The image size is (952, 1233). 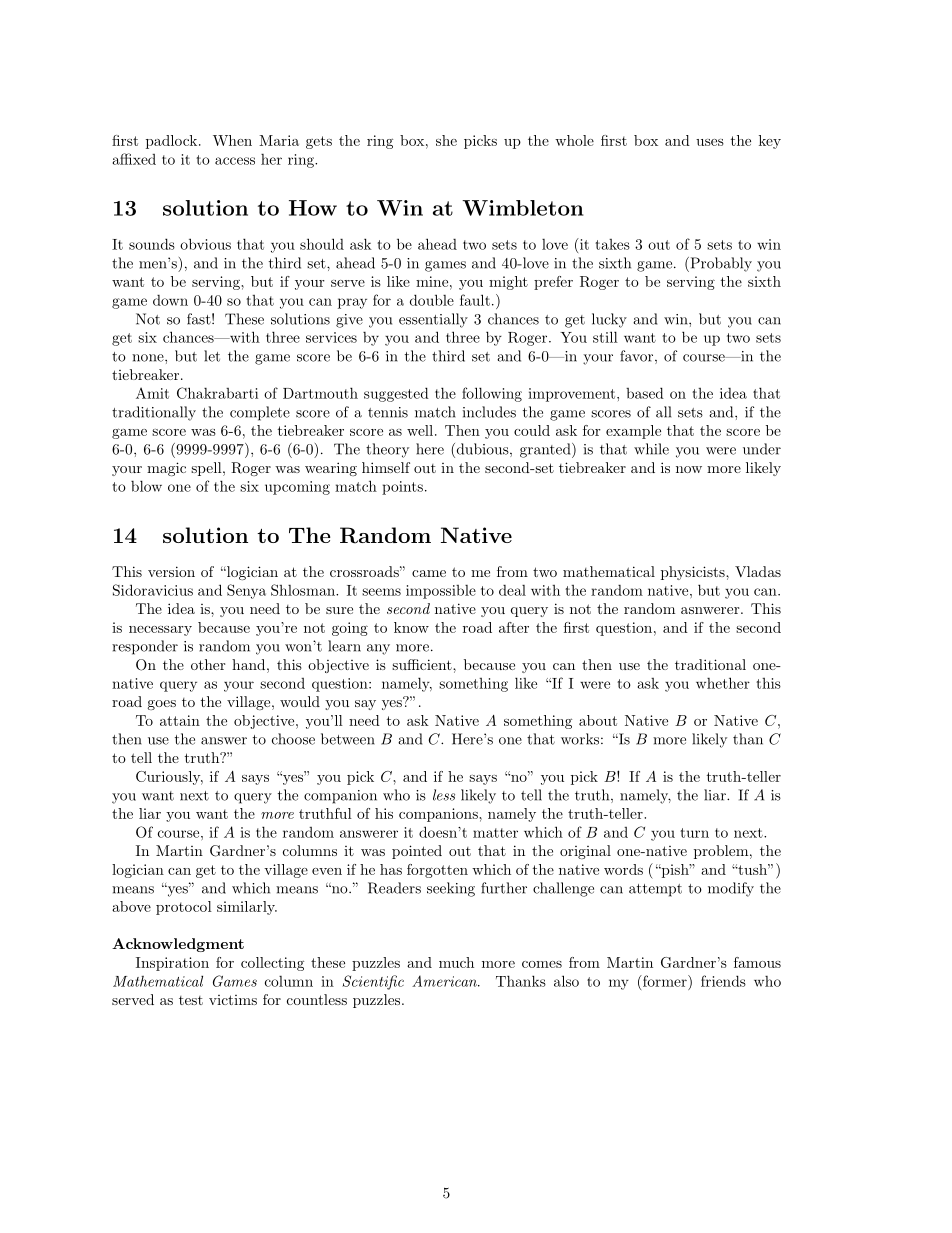 I want to click on based, so click(x=645, y=393).
